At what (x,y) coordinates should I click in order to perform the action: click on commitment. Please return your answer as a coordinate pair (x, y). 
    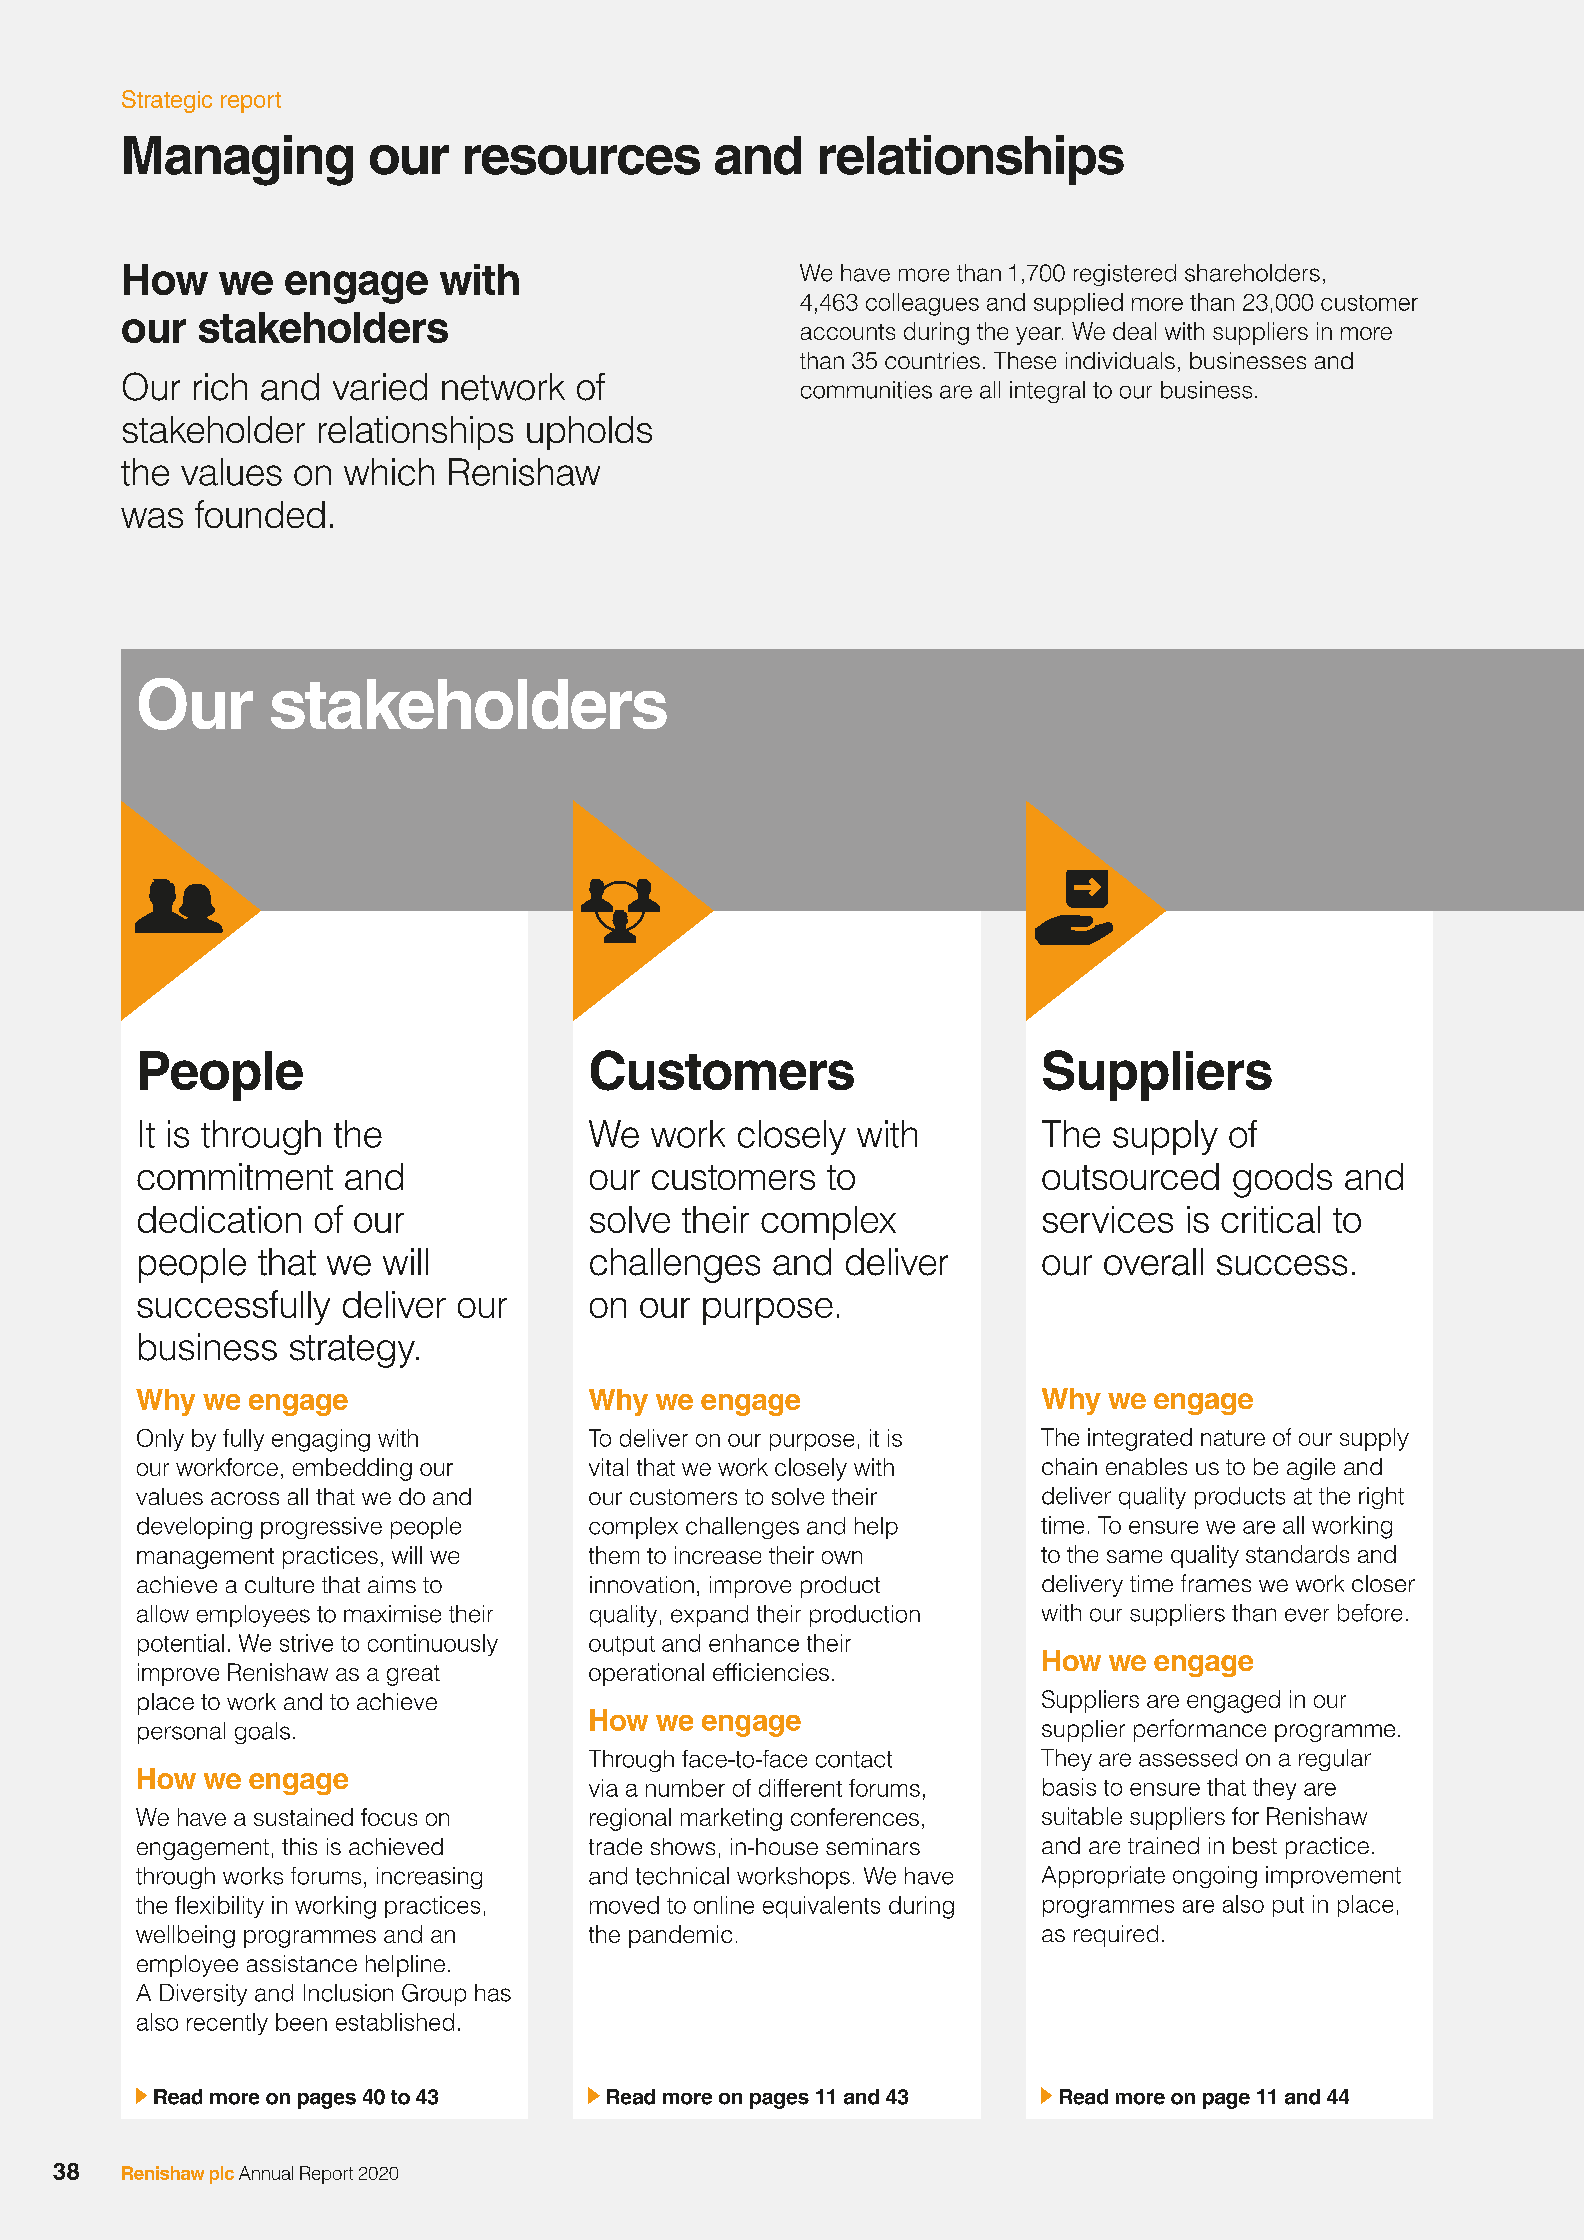
    Looking at the image, I should click on (235, 1176).
